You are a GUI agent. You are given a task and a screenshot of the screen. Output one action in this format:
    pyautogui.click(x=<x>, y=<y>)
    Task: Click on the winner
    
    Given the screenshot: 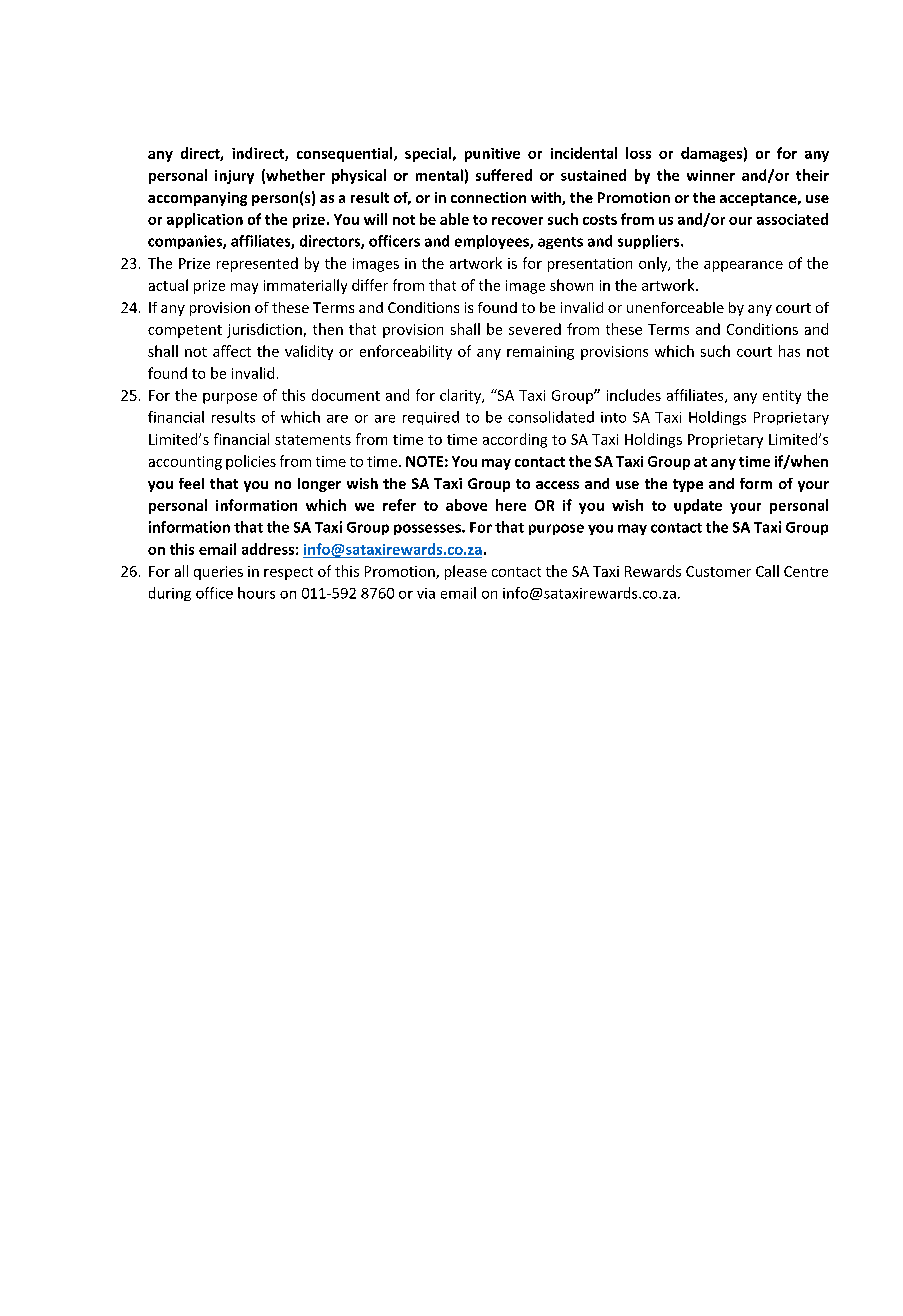 What is the action you would take?
    pyautogui.click(x=711, y=175)
